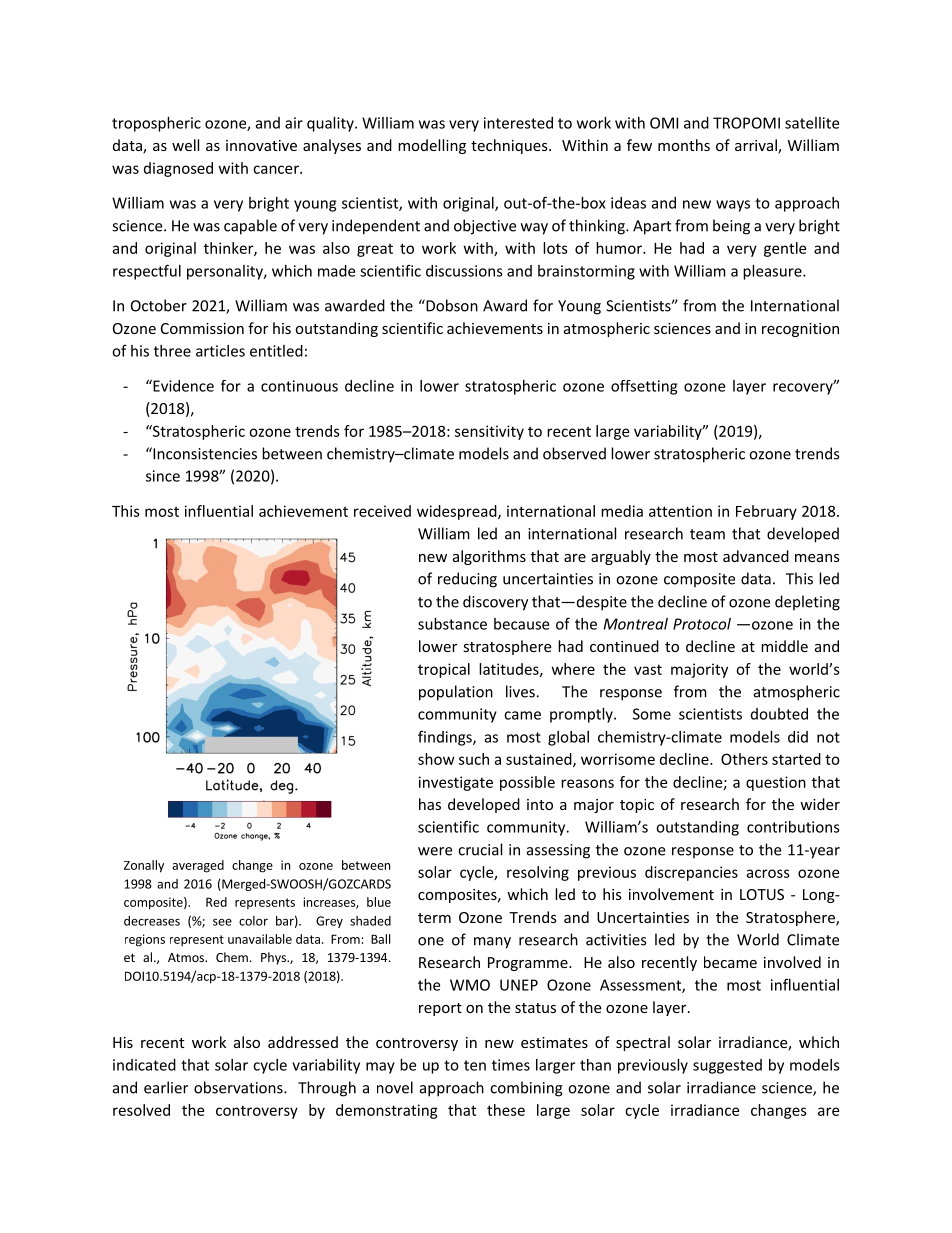 This image has height=1233, width=952. What do you see at coordinates (198, 866) in the image?
I see `averaged` at bounding box center [198, 866].
